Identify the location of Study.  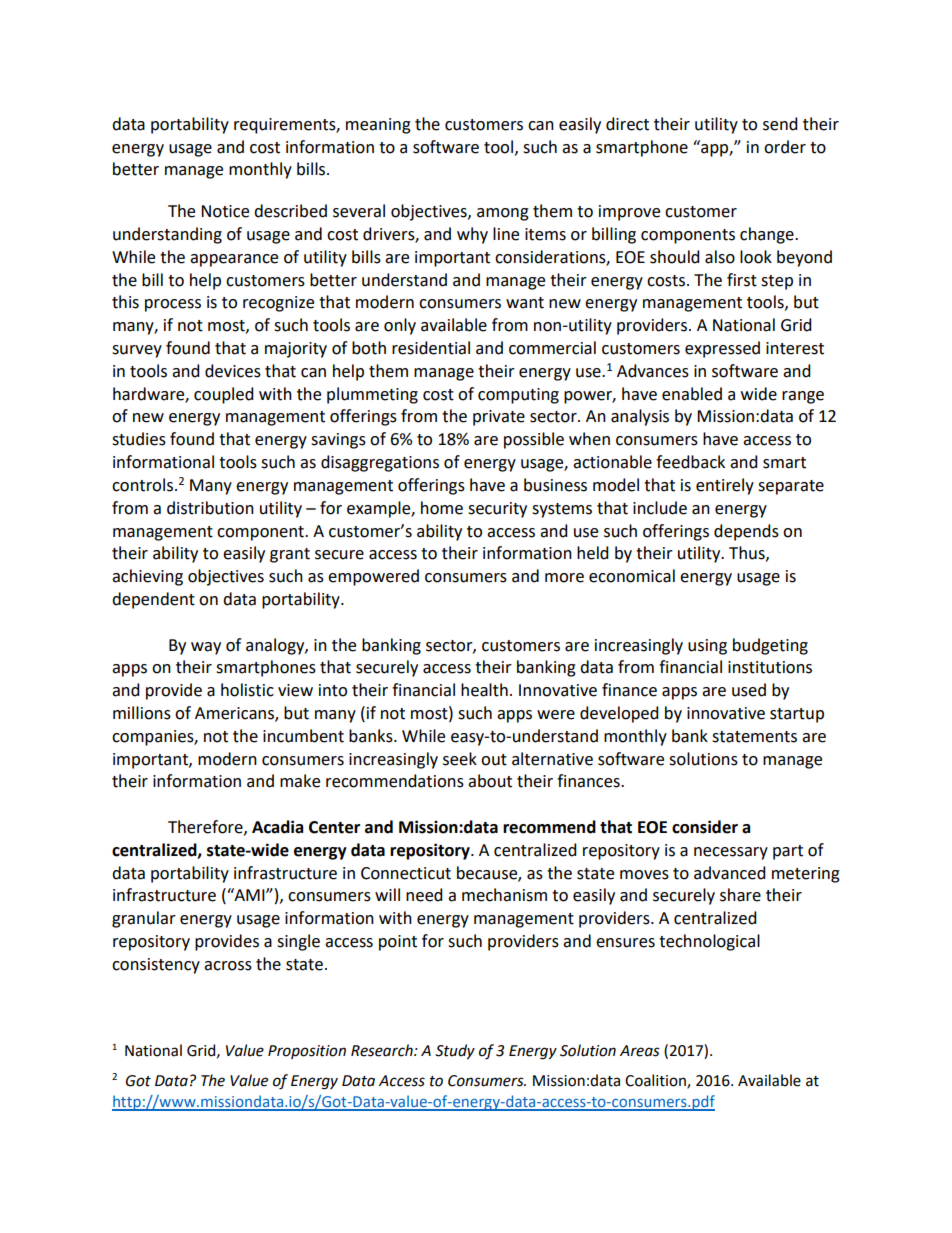
(455, 1051).
